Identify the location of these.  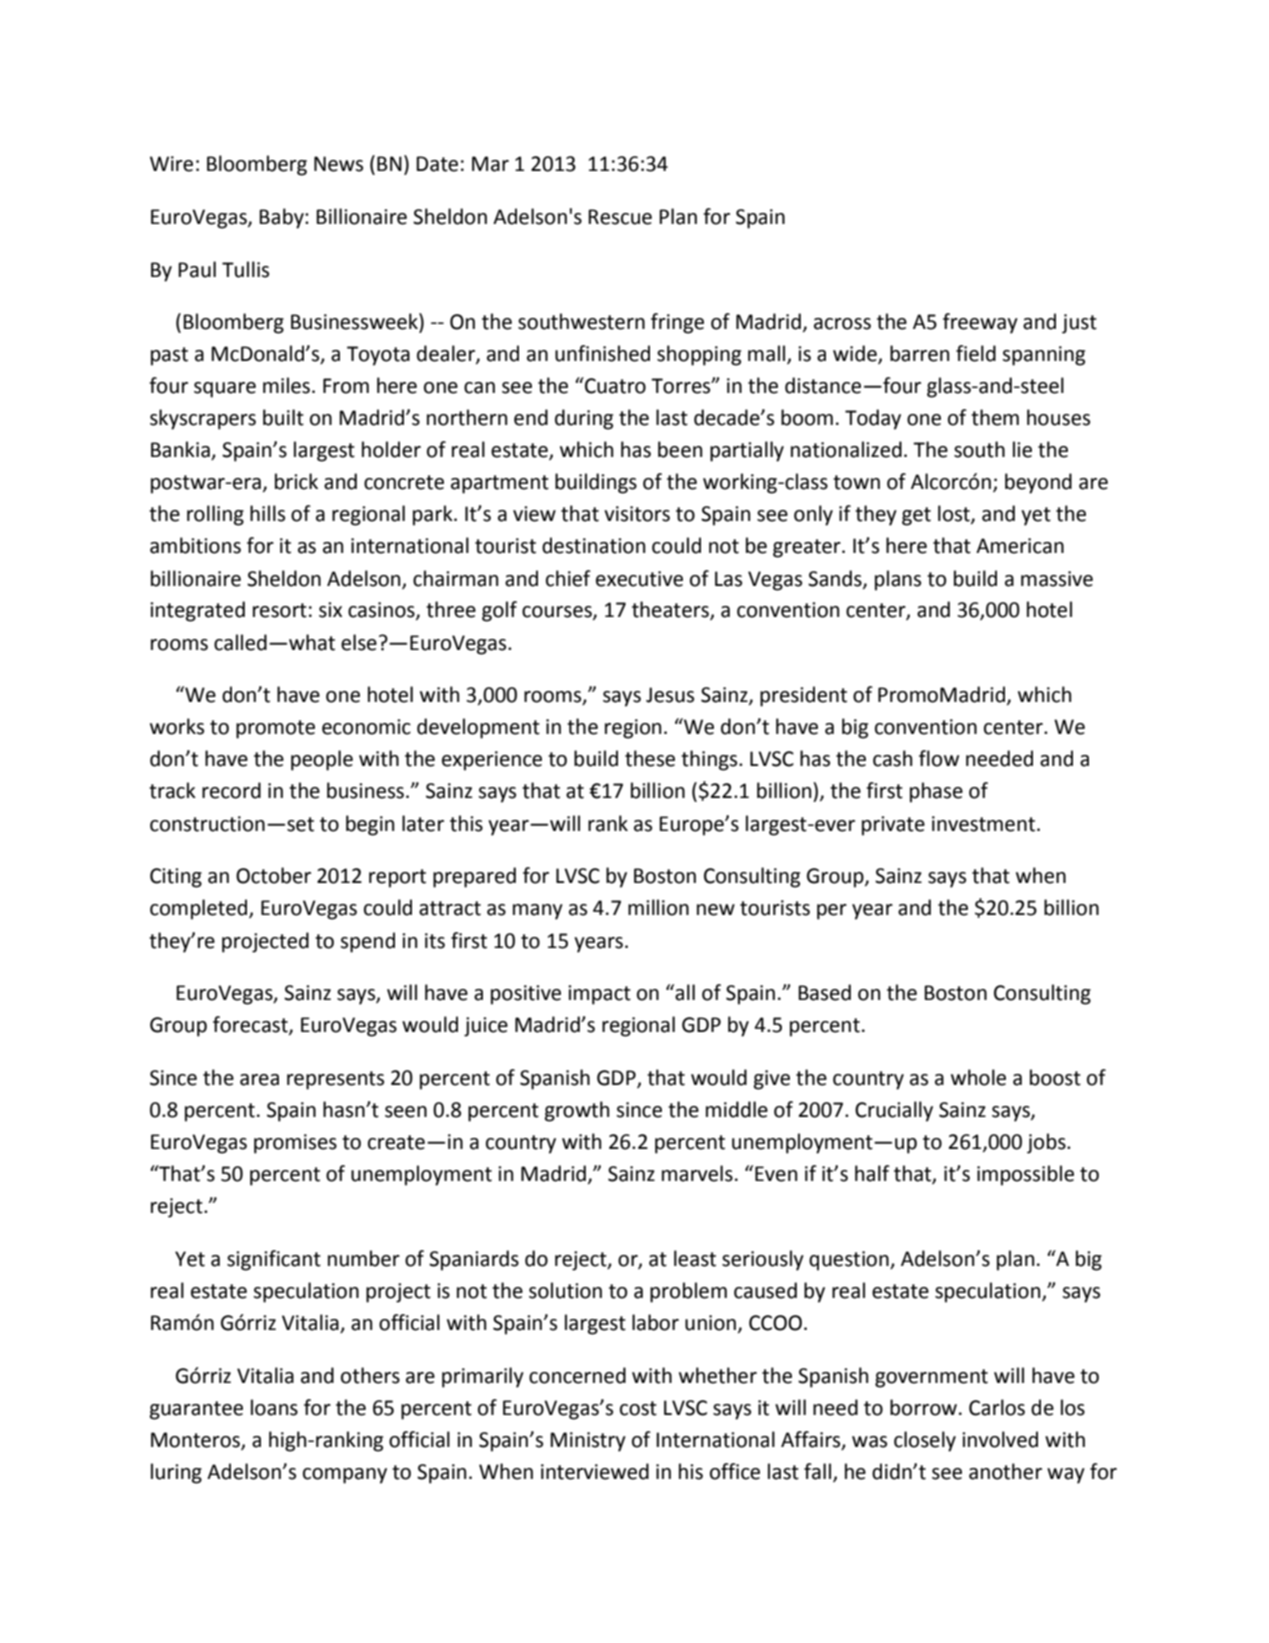
(650, 758).
